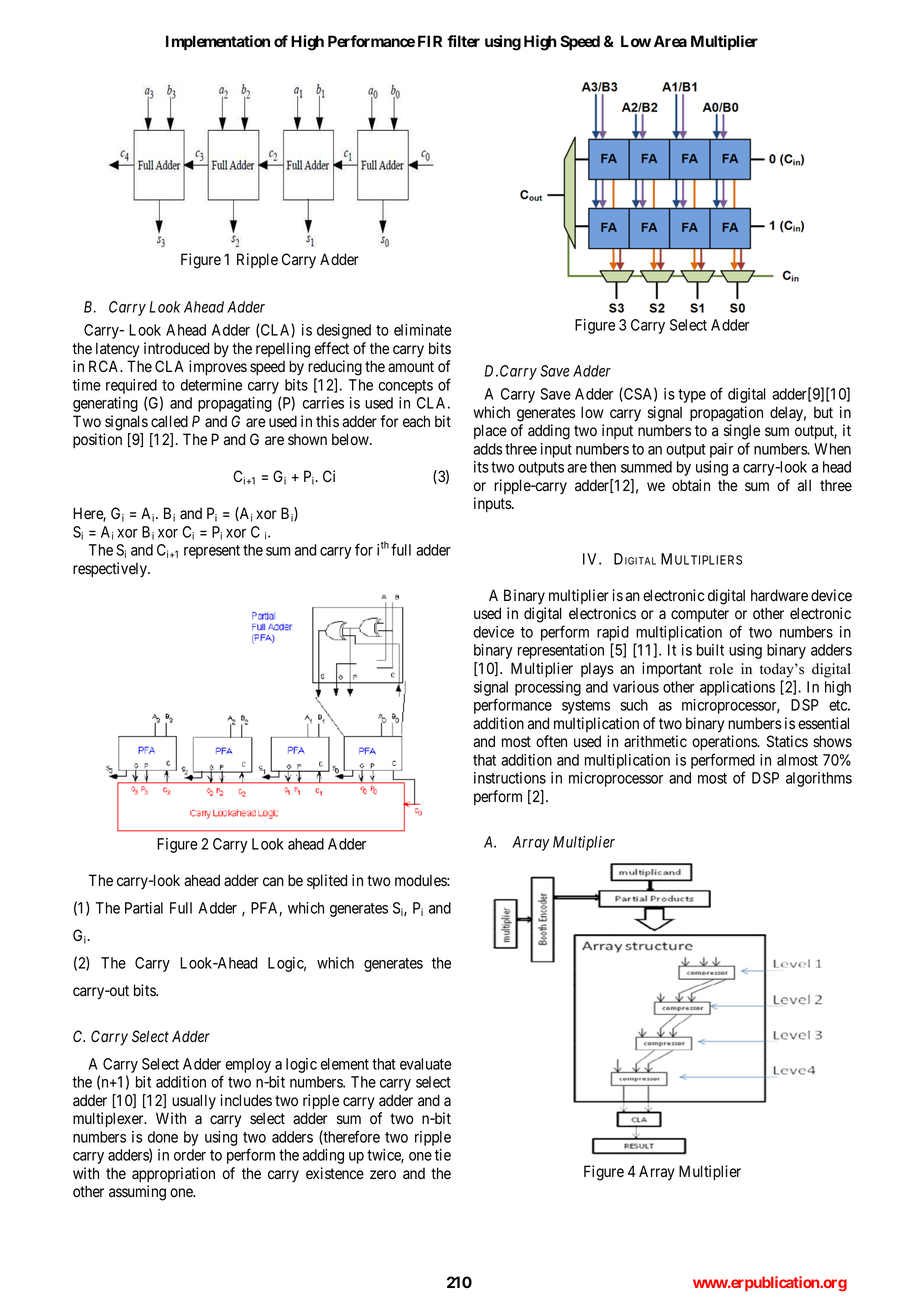 This screenshot has height=1308, width=924. What do you see at coordinates (700, 615) in the screenshot?
I see `computer` at bounding box center [700, 615].
